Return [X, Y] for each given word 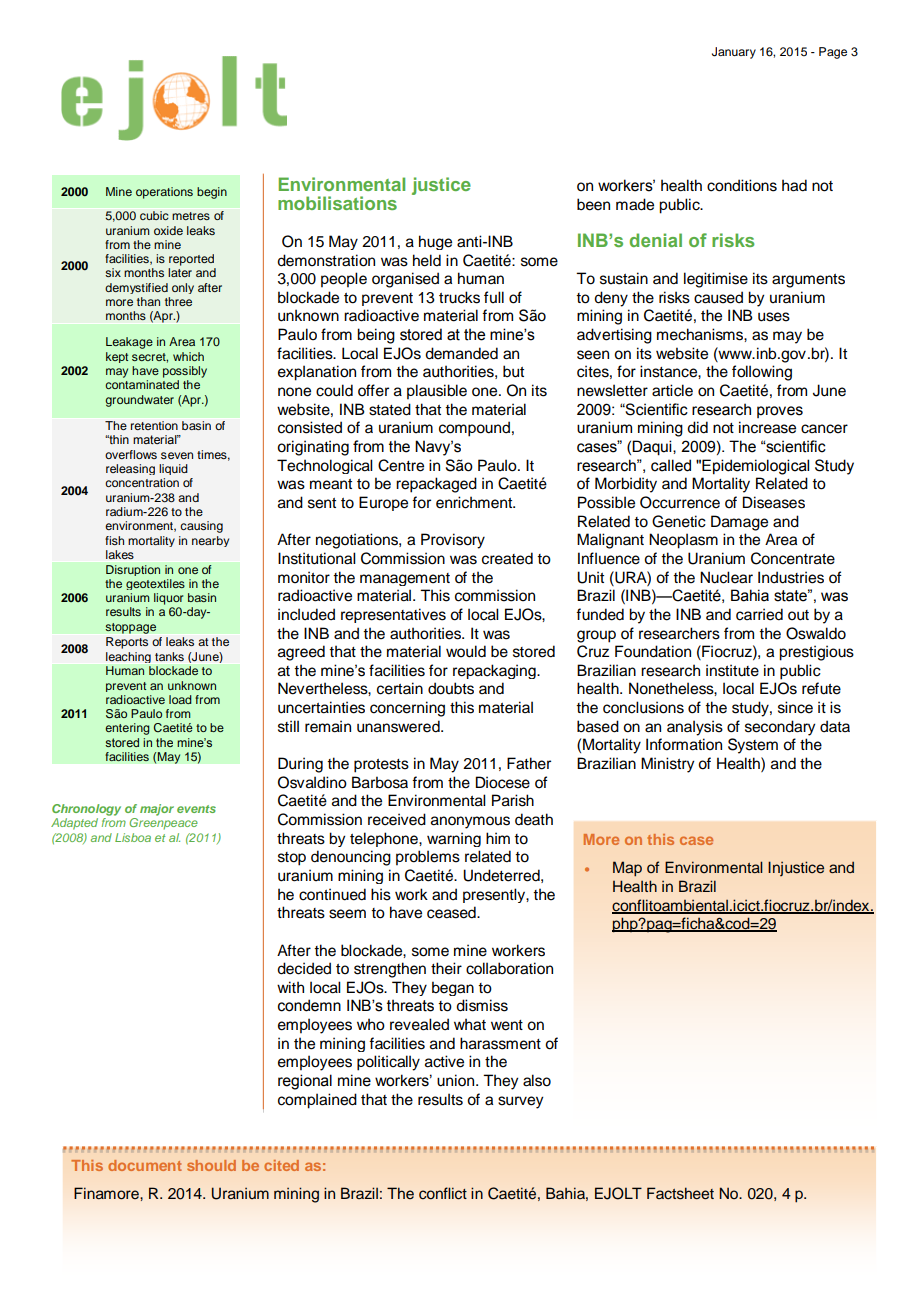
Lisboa [133, 837]
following [762, 373]
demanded [461, 353]
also [537, 1080]
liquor [168, 599]
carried [759, 614]
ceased [452, 912]
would [466, 651]
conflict [443, 1193]
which [188, 356]
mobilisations [337, 203]
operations [164, 193]
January [734, 53]
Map [627, 869]
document [145, 1165]
